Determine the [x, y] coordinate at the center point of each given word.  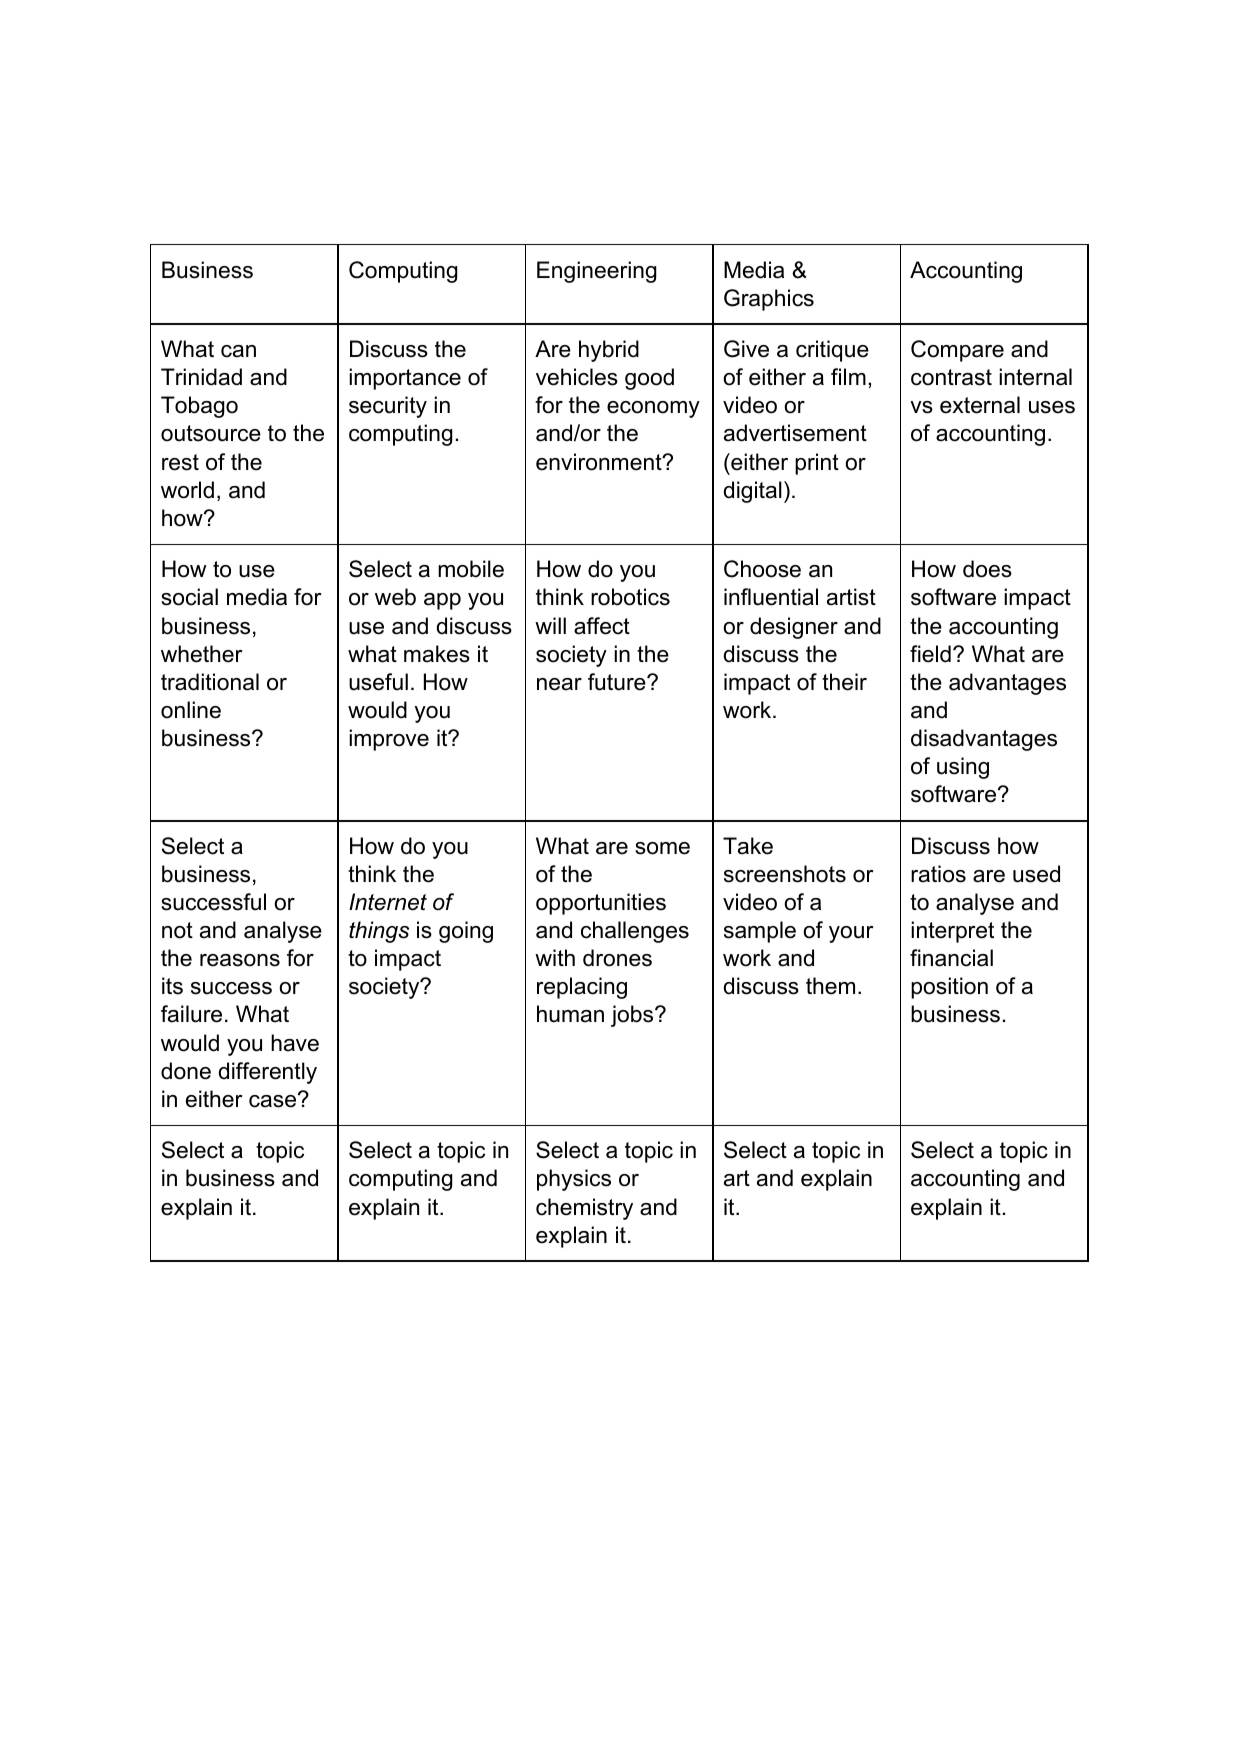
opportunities [601, 904]
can [238, 351]
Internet [388, 902]
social [189, 597]
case [274, 1100]
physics [574, 1180]
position [949, 988]
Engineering [597, 272]
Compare [957, 351]
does [987, 569]
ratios [938, 874]
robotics [630, 597]
